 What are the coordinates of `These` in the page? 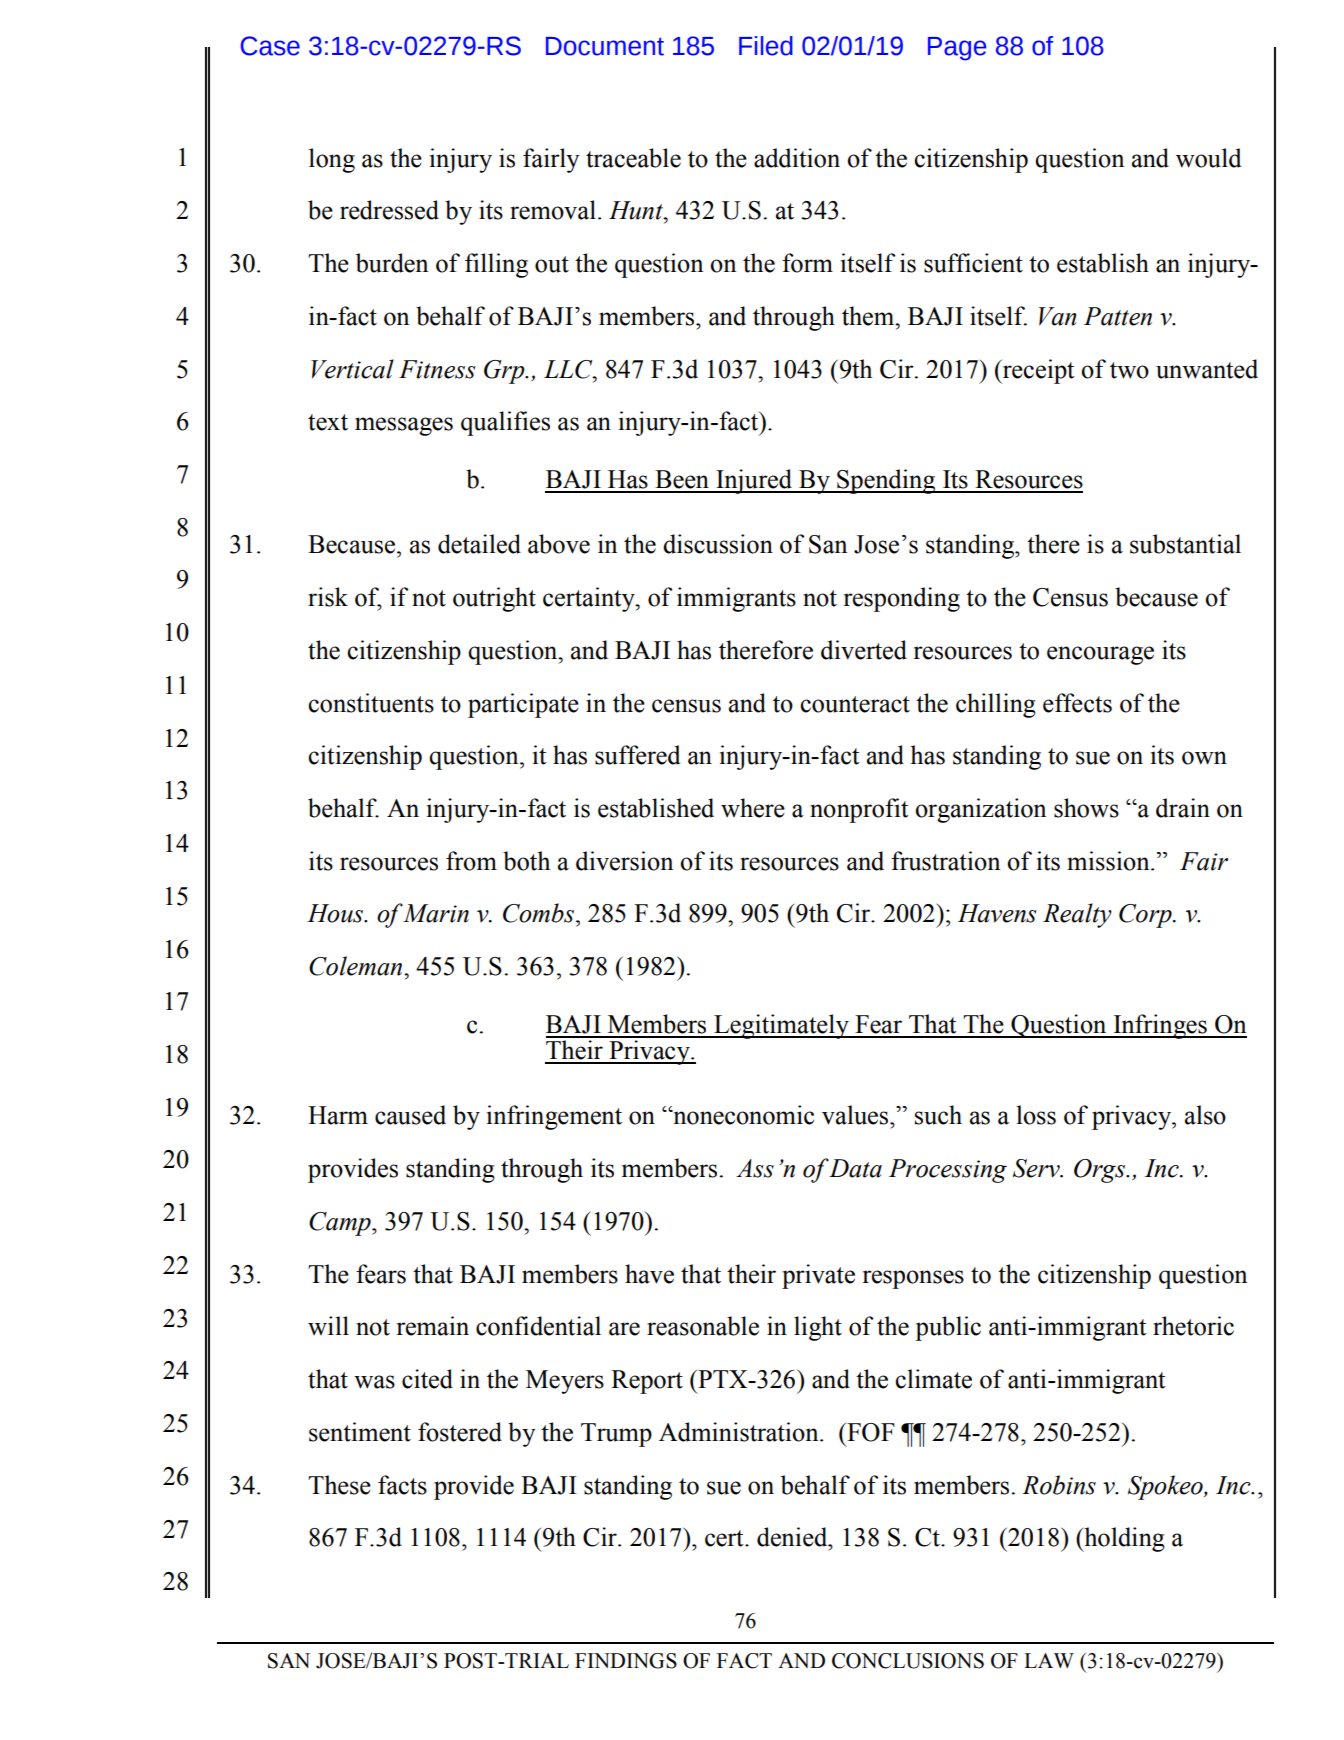 It's located at (339, 1485).
